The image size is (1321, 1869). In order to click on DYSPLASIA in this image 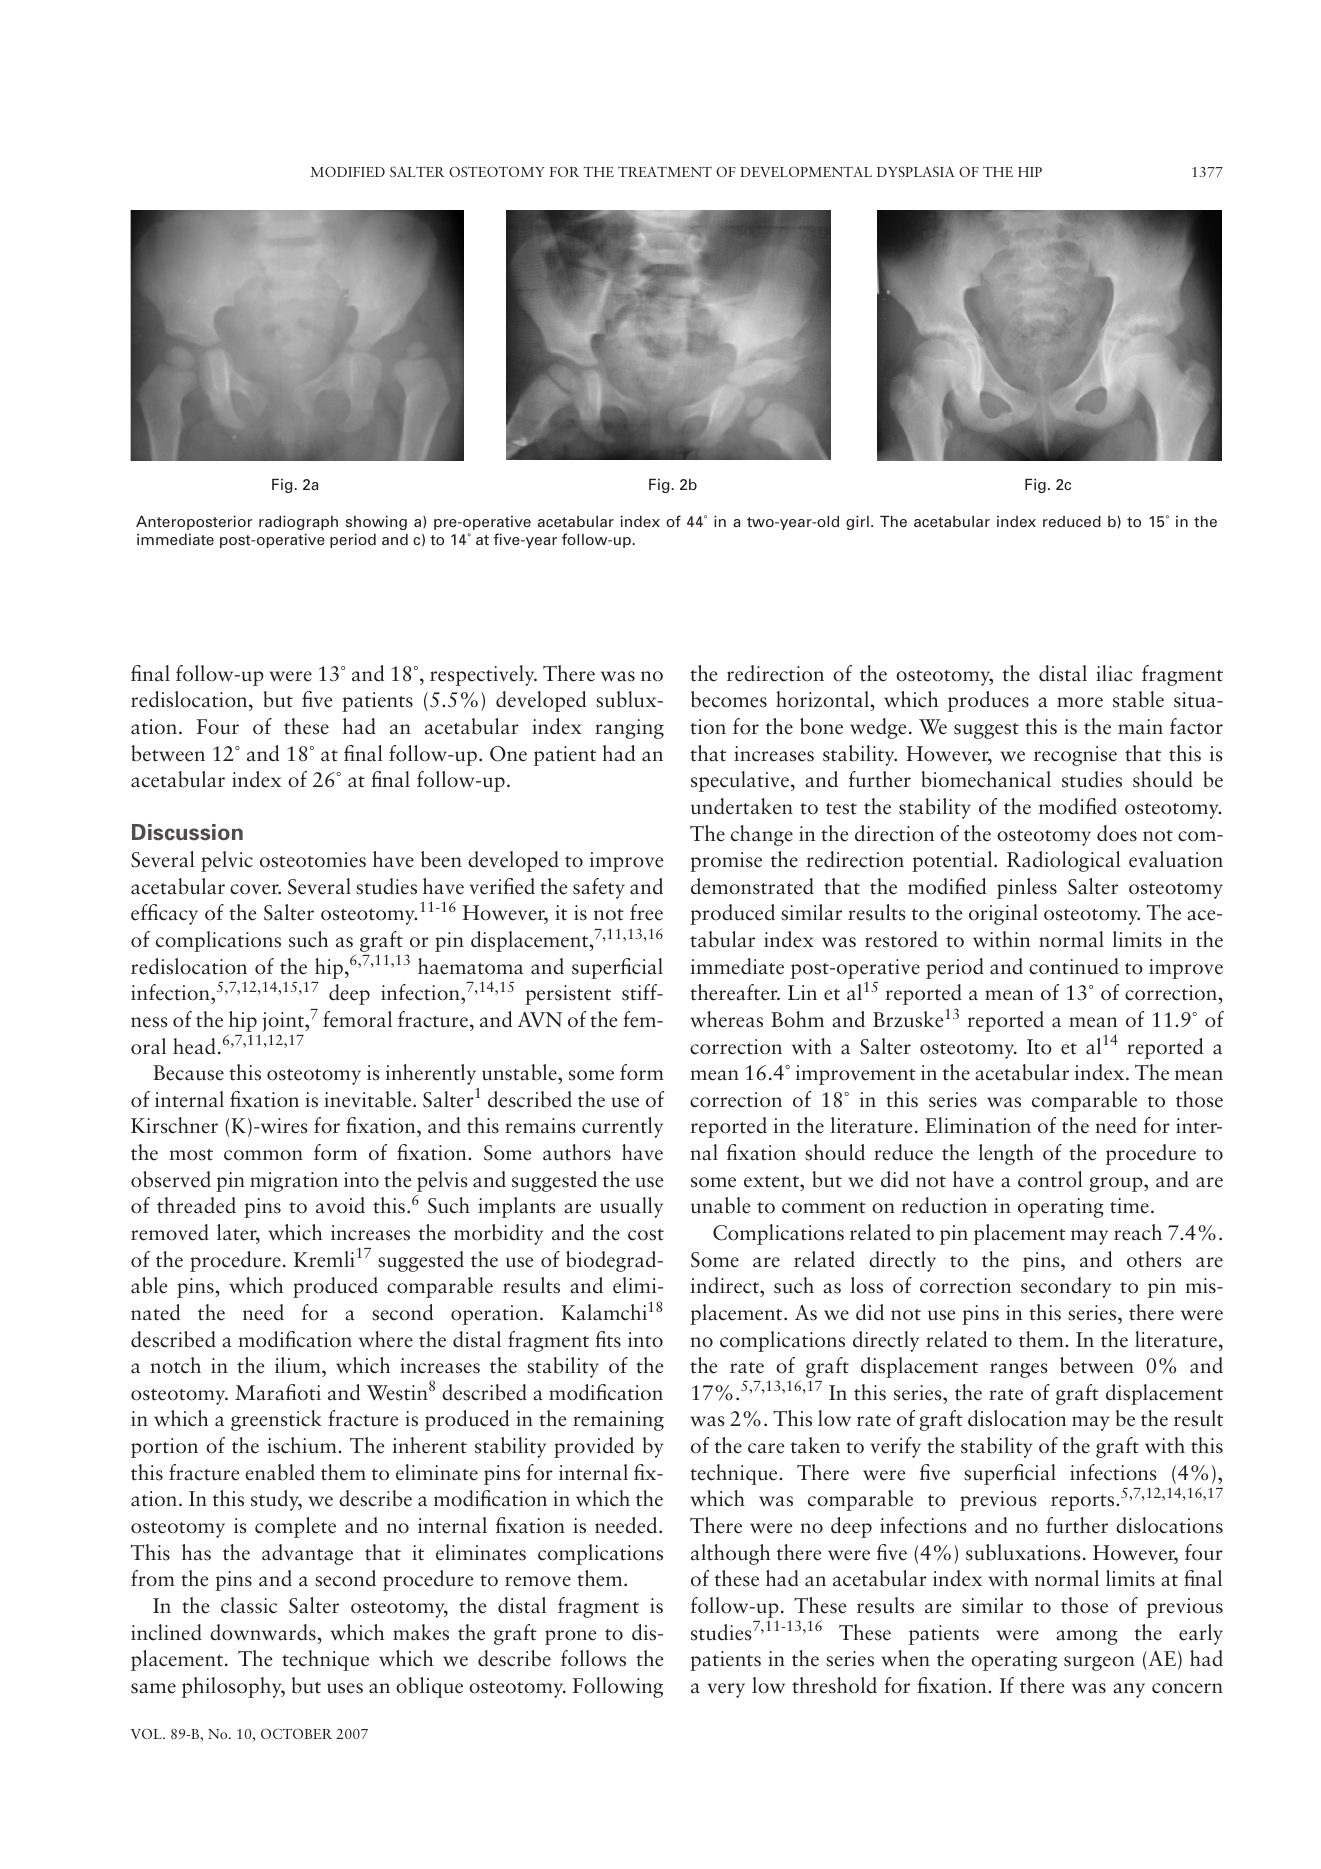, I will do `click(916, 171)`.
